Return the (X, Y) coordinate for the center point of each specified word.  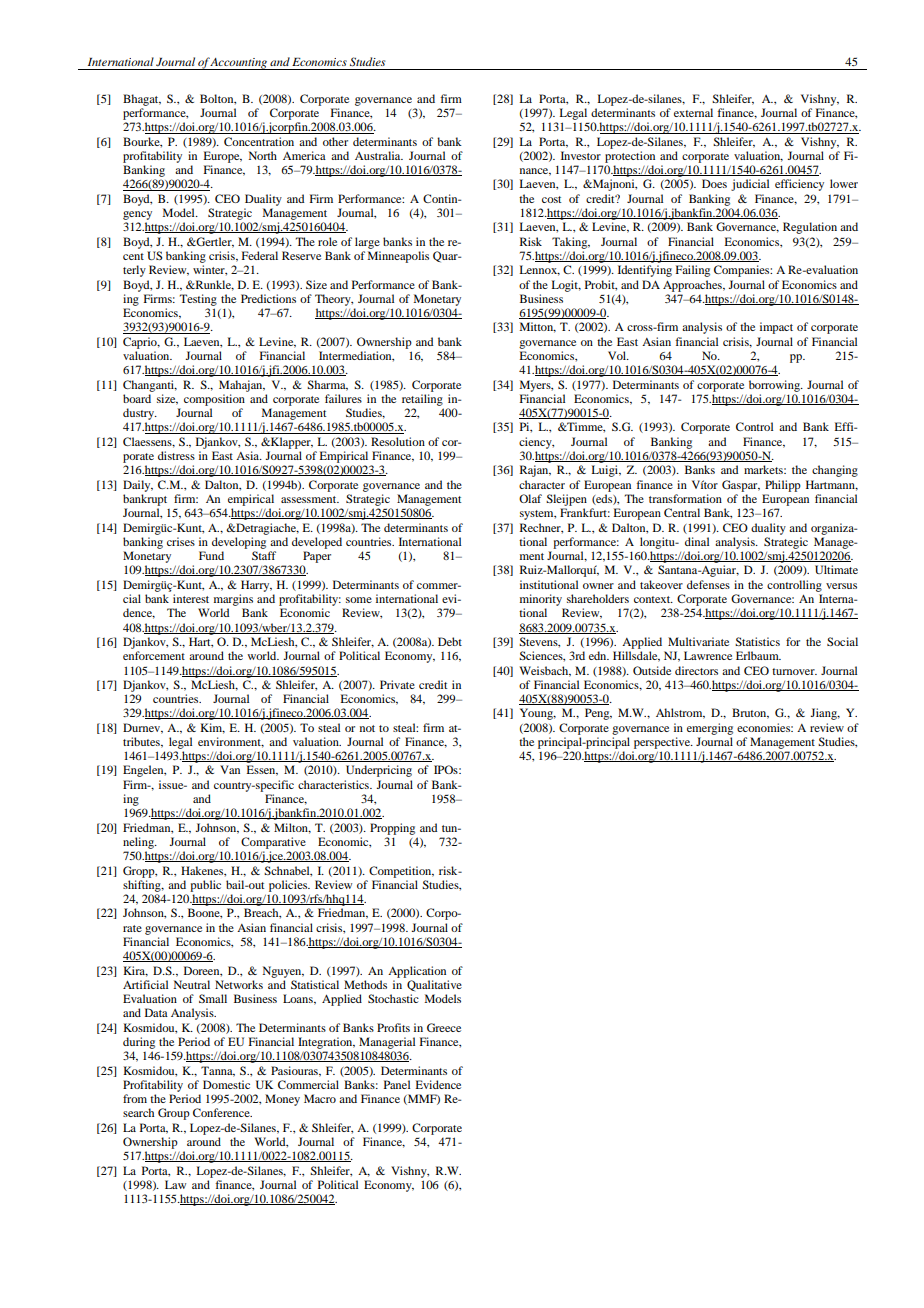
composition (214, 400)
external (693, 112)
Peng (598, 714)
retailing (422, 400)
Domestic (226, 1084)
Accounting (239, 64)
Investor (581, 155)
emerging (710, 729)
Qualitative (434, 985)
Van (230, 769)
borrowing (775, 386)
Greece (444, 1027)
